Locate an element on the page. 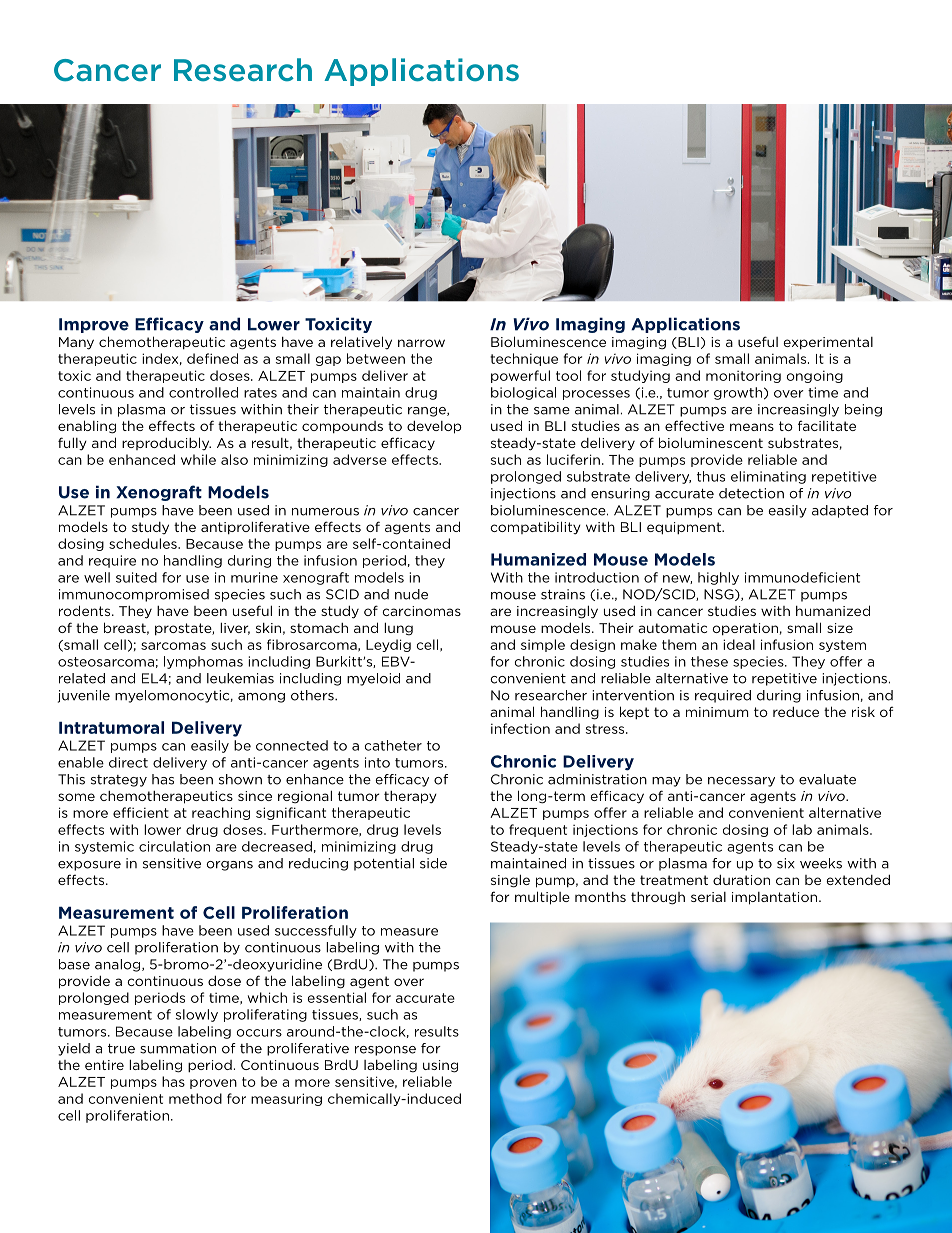 The width and height of the page is (952, 1233). proven is located at coordinates (213, 1084).
